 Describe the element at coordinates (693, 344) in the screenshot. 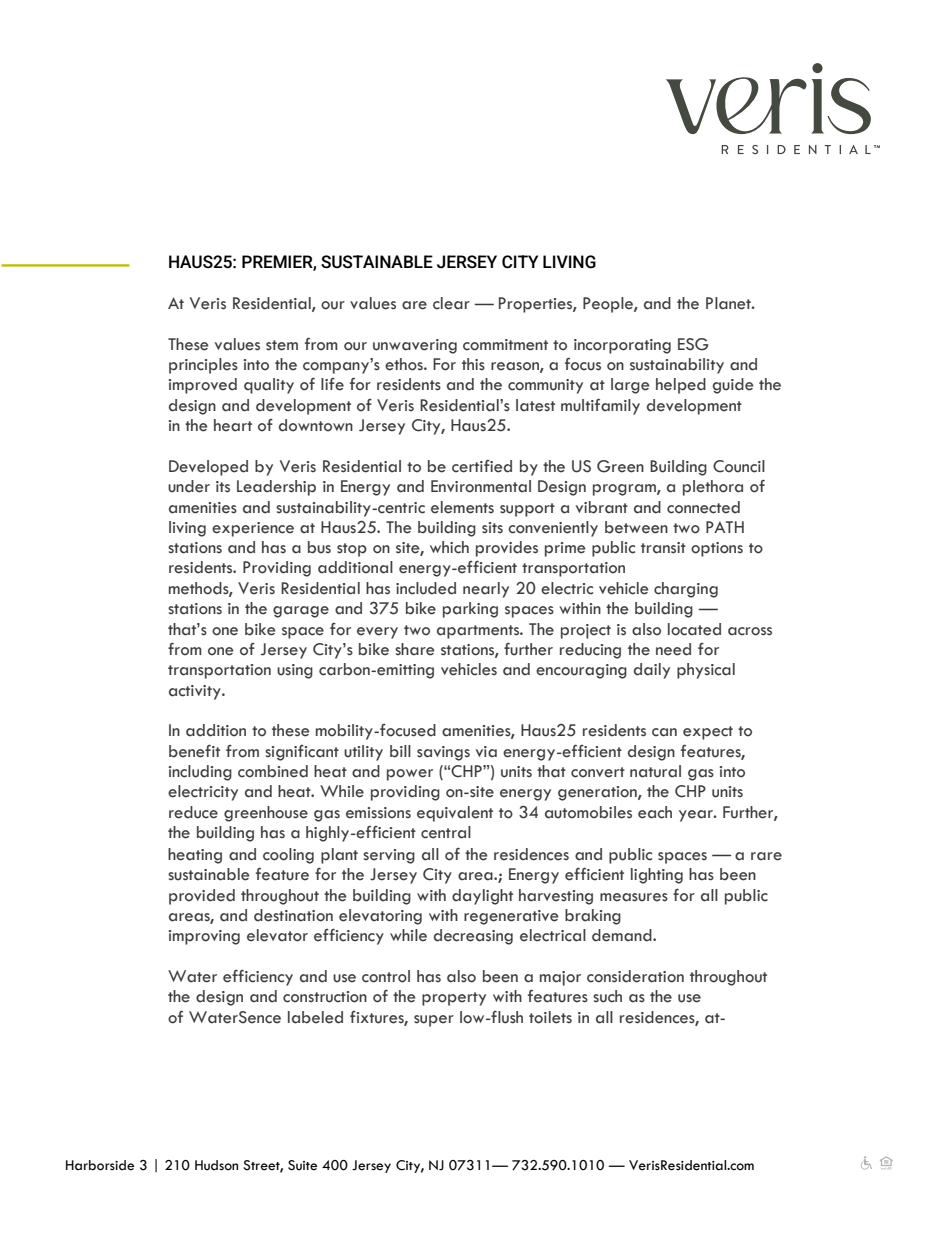

I see `ESG` at that location.
